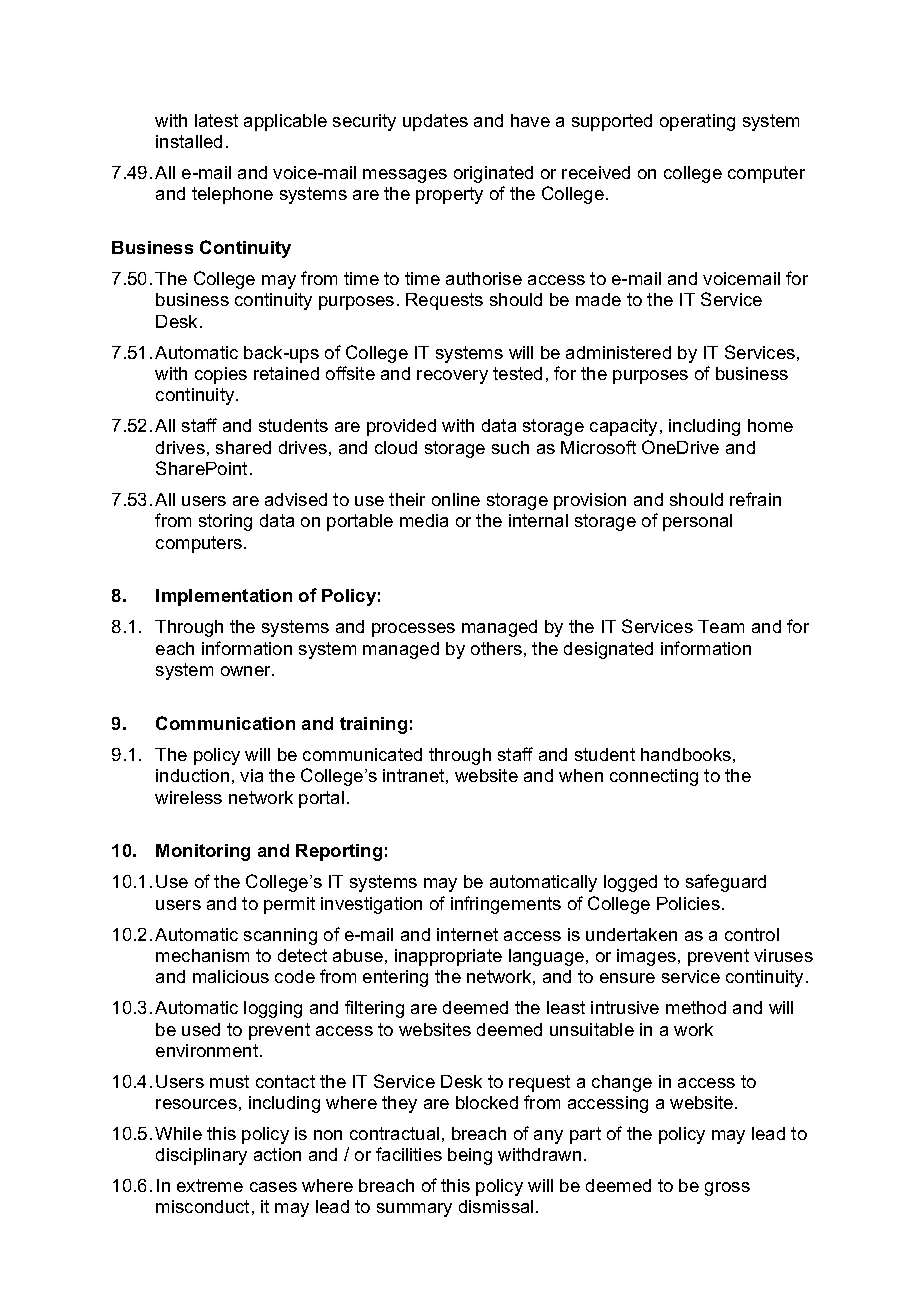 This image has height=1308, width=924. What do you see at coordinates (273, 1187) in the image?
I see `cases` at bounding box center [273, 1187].
